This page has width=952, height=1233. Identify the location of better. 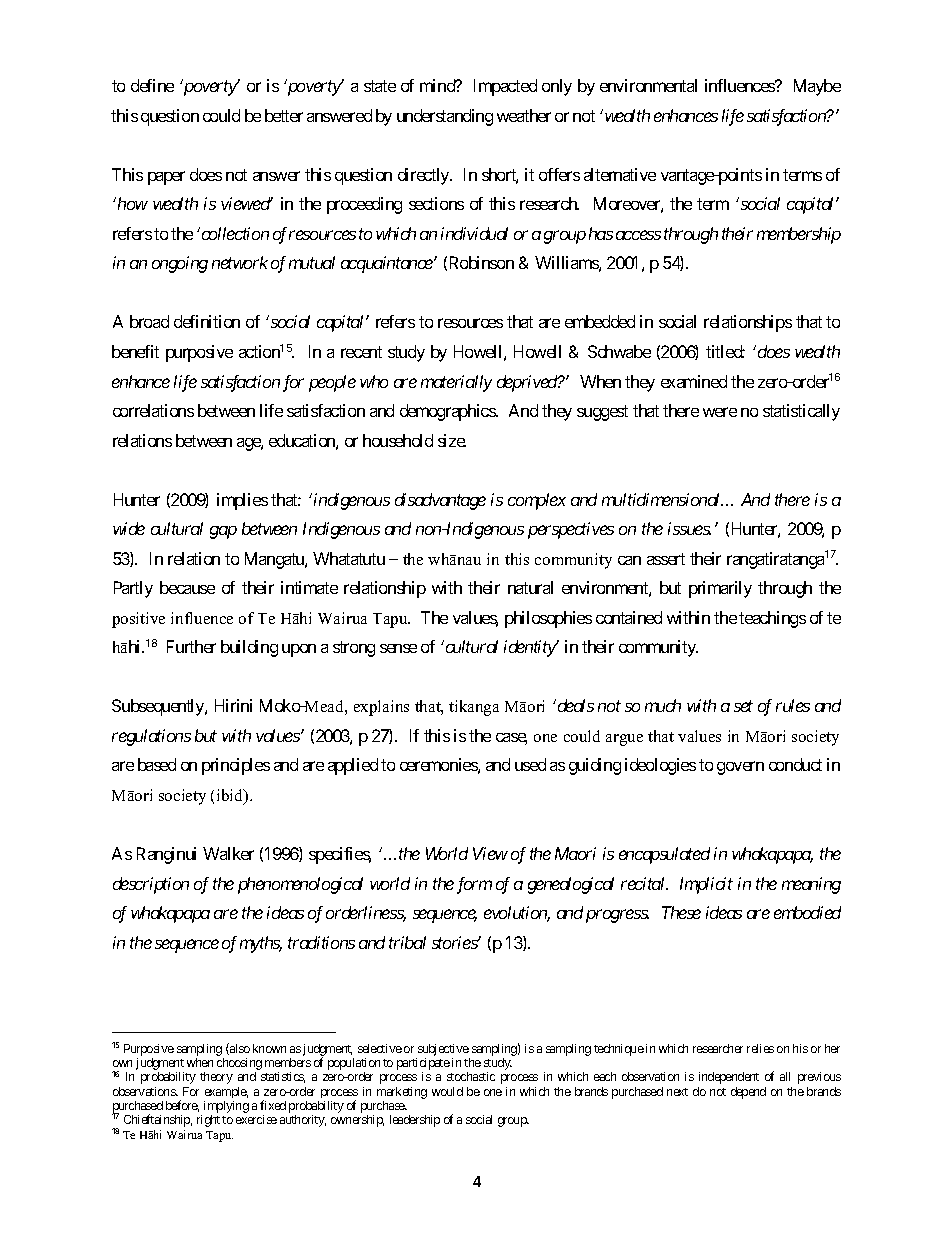
(284, 115).
